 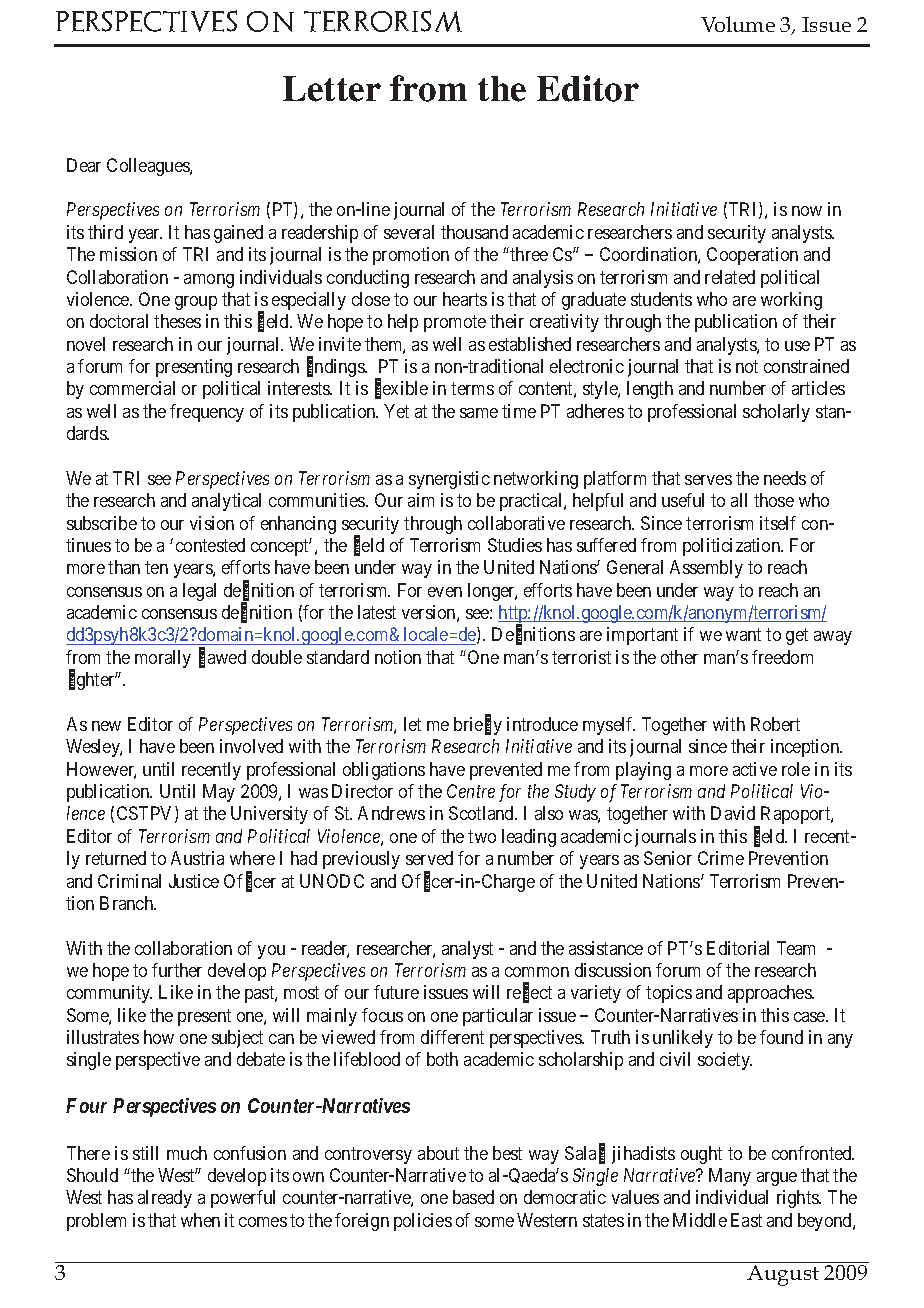 I want to click on when, so click(x=200, y=1220).
